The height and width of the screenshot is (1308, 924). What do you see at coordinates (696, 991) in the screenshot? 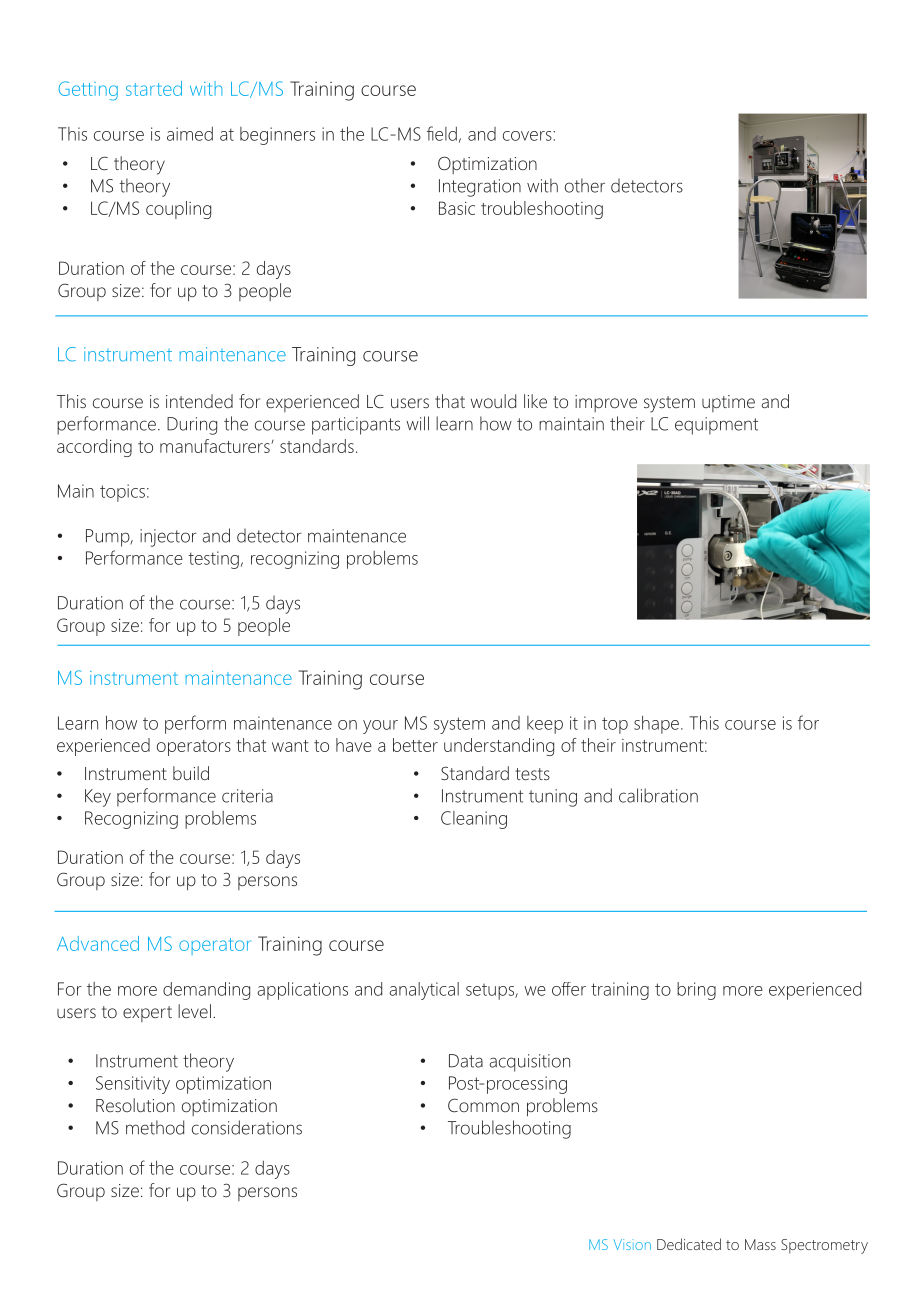
I see `bring` at bounding box center [696, 991].
